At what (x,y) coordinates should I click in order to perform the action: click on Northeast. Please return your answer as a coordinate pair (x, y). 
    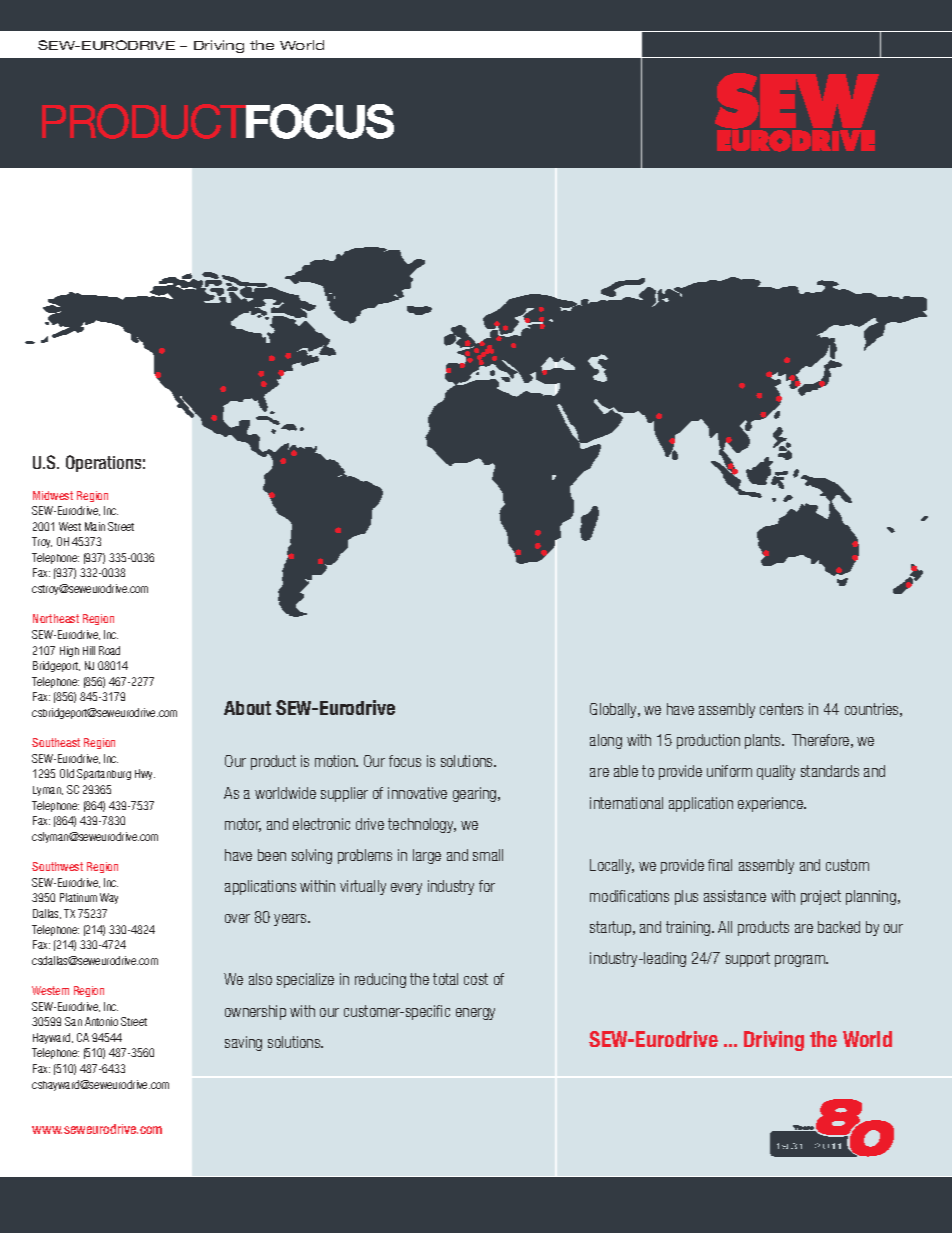
    Looking at the image, I should click on (56, 618).
